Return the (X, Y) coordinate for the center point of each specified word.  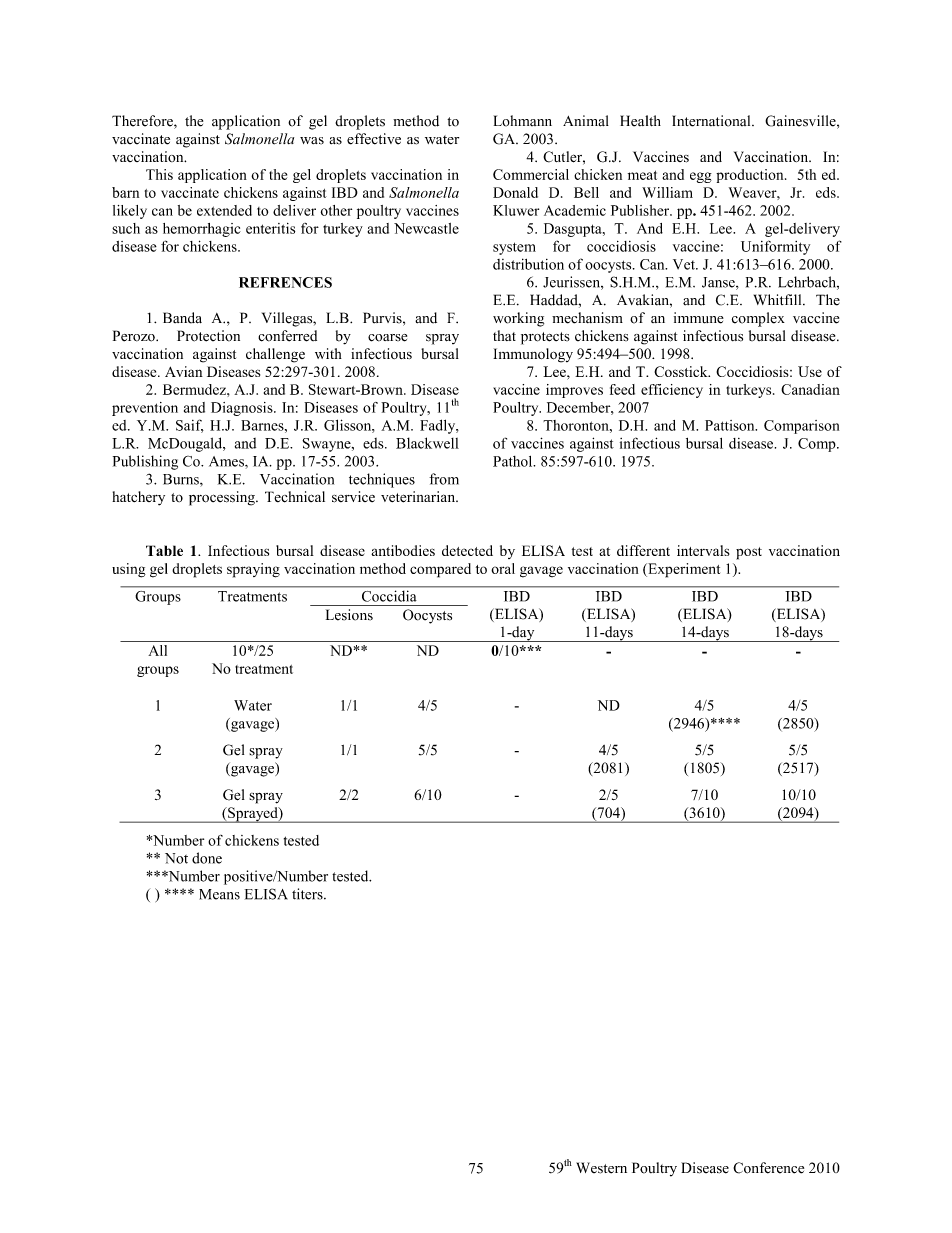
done (207, 858)
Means (219, 894)
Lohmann (523, 121)
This (159, 174)
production (751, 176)
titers (308, 894)
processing (223, 498)
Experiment (683, 570)
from (444, 479)
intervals (703, 550)
